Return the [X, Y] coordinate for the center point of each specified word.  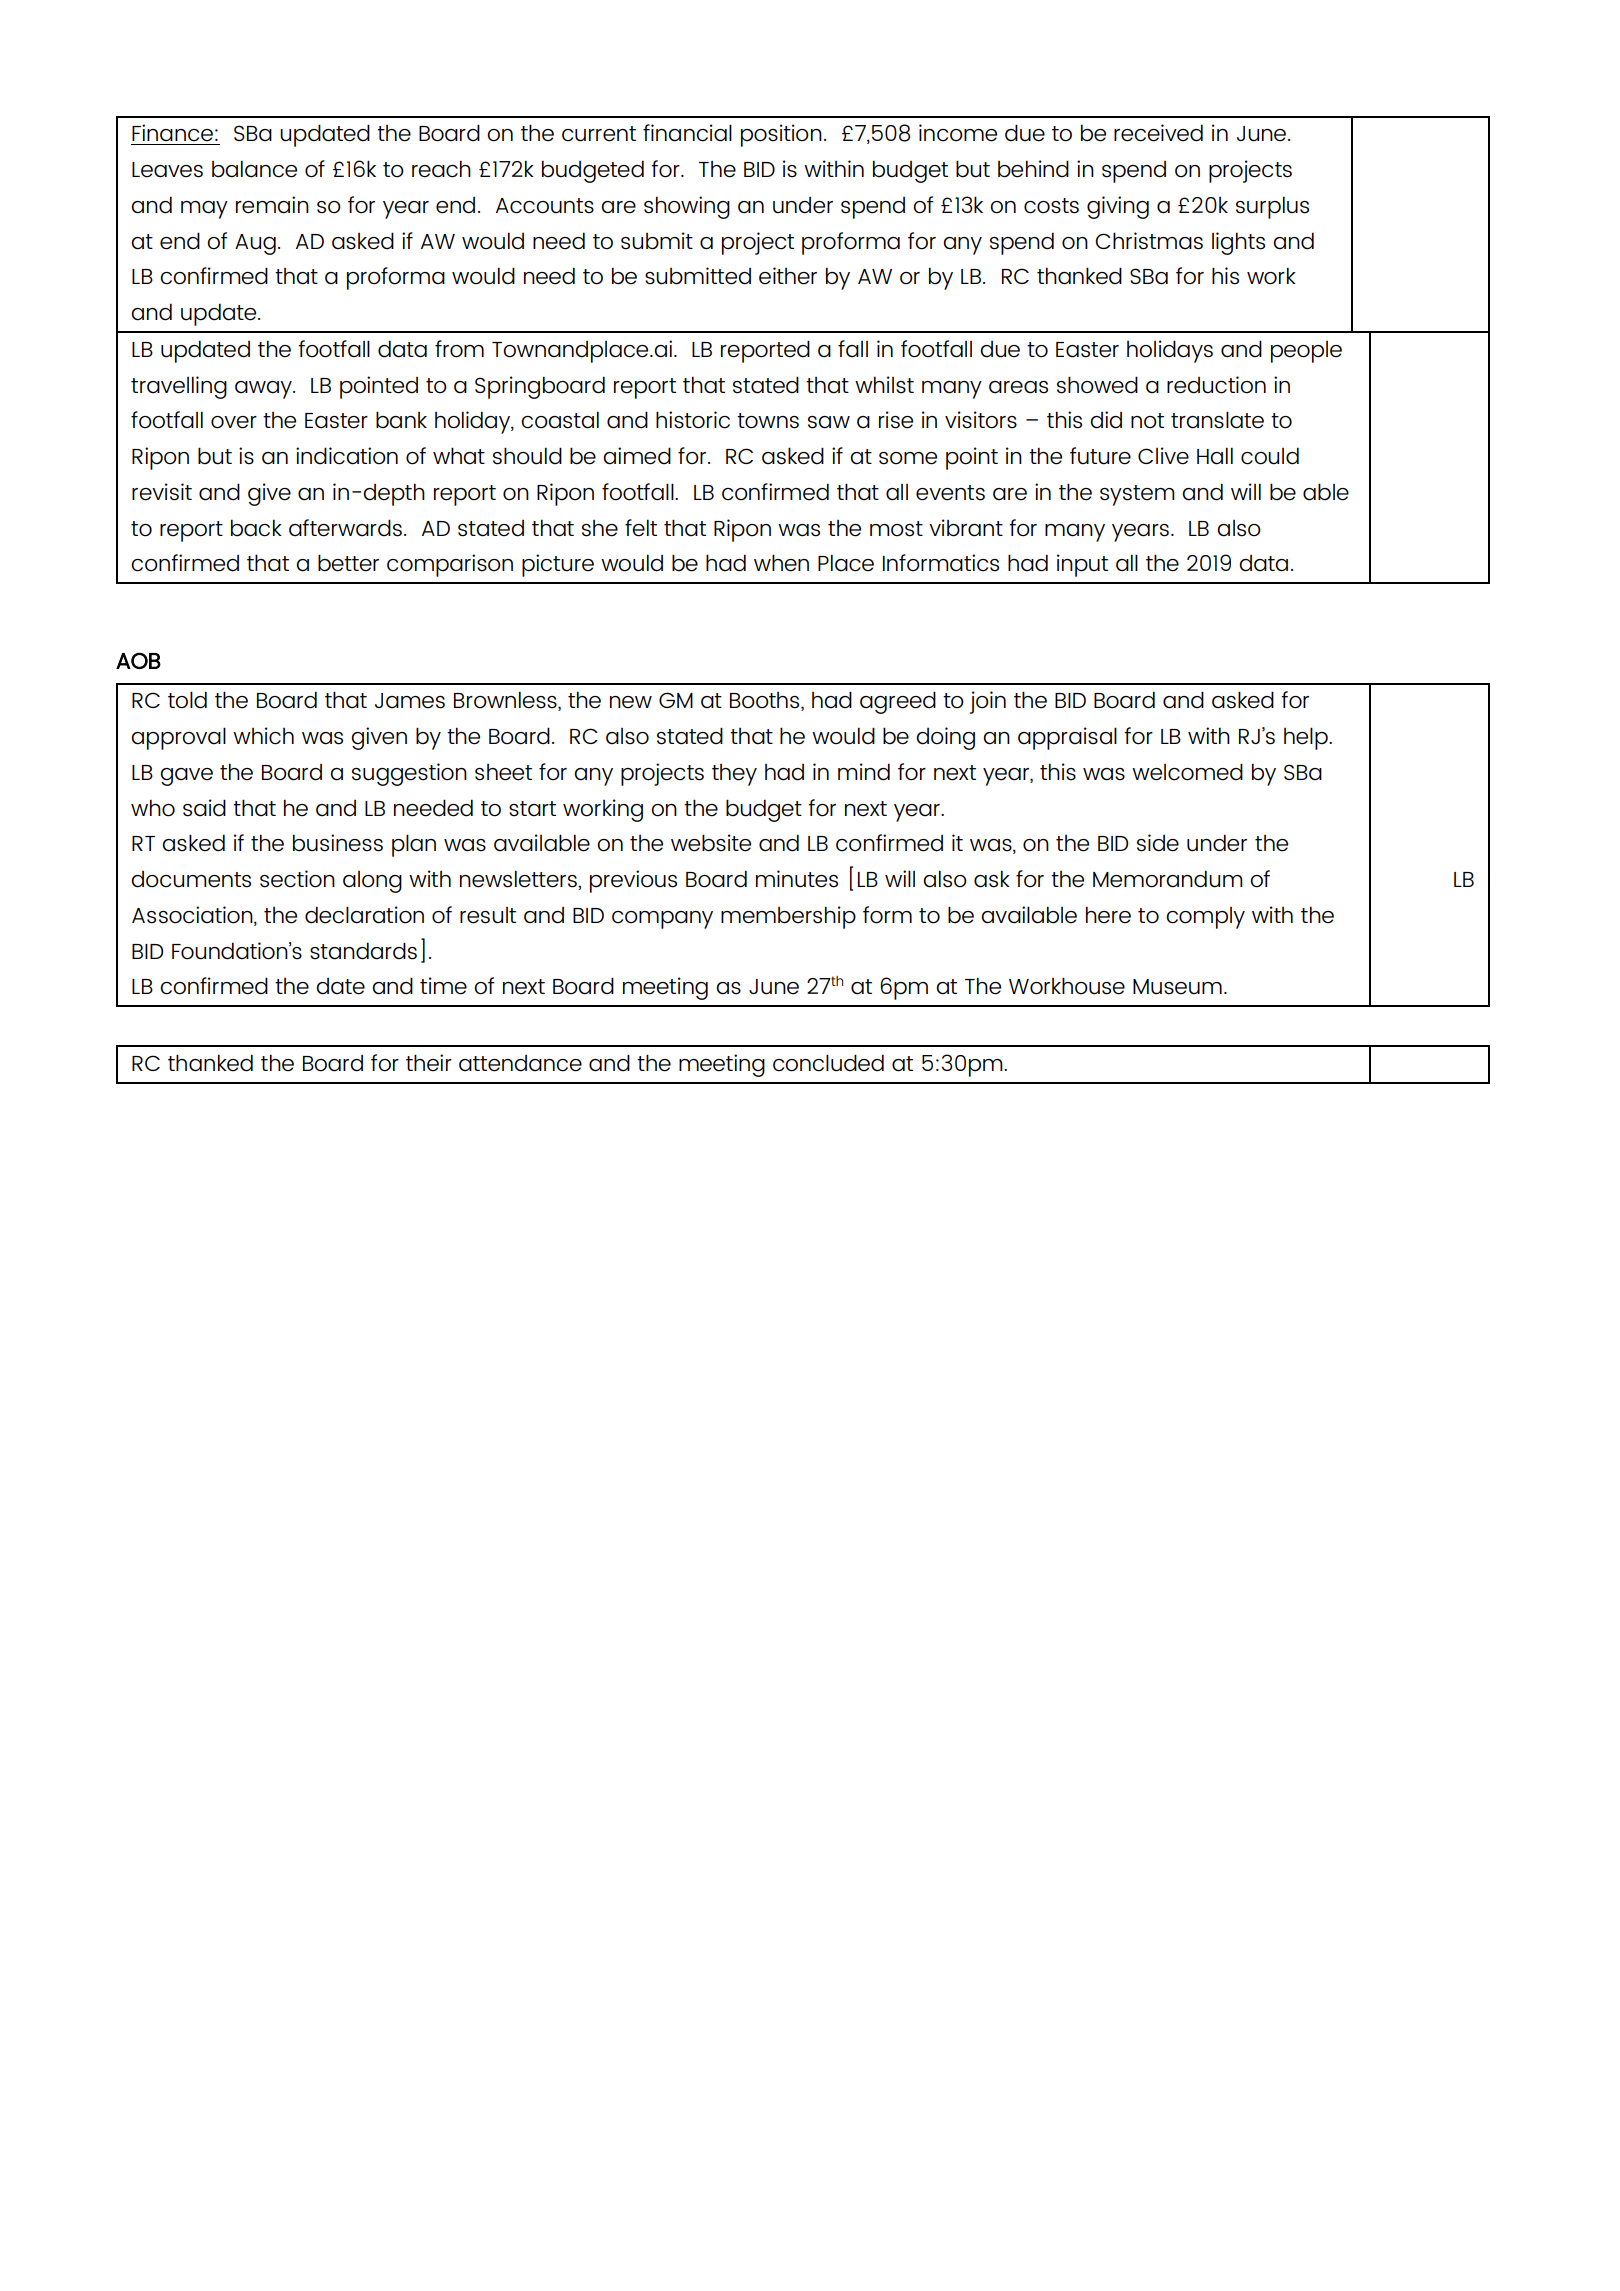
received [1158, 133]
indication [347, 456]
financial [687, 133]
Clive [1163, 456]
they [734, 775]
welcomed [1187, 772]
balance [254, 169]
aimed [637, 456]
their [429, 1063]
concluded [828, 1063]
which [263, 736]
